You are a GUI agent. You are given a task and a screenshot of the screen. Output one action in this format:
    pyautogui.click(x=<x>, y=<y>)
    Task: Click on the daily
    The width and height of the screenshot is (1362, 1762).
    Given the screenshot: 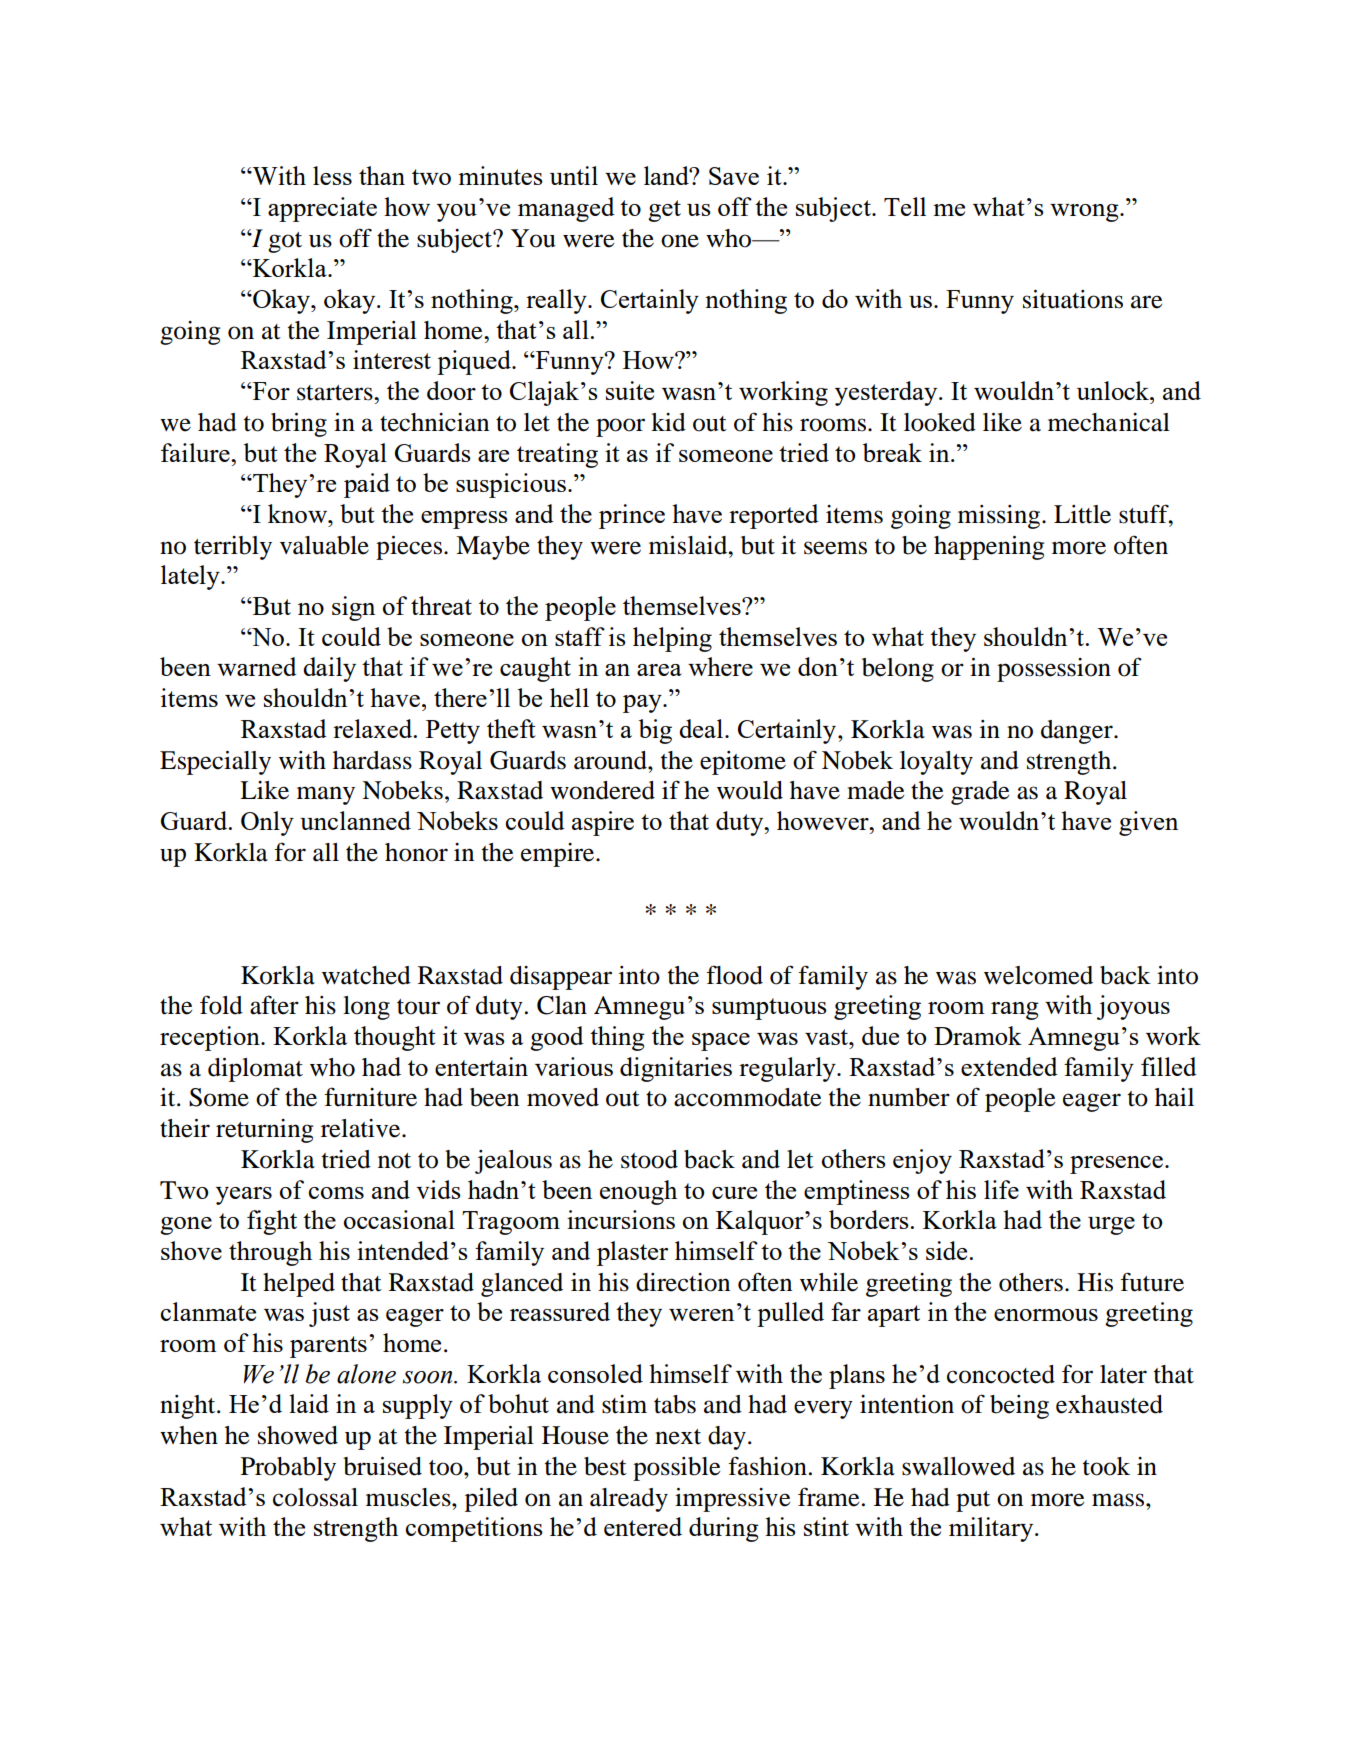 What is the action you would take?
    pyautogui.click(x=329, y=669)
